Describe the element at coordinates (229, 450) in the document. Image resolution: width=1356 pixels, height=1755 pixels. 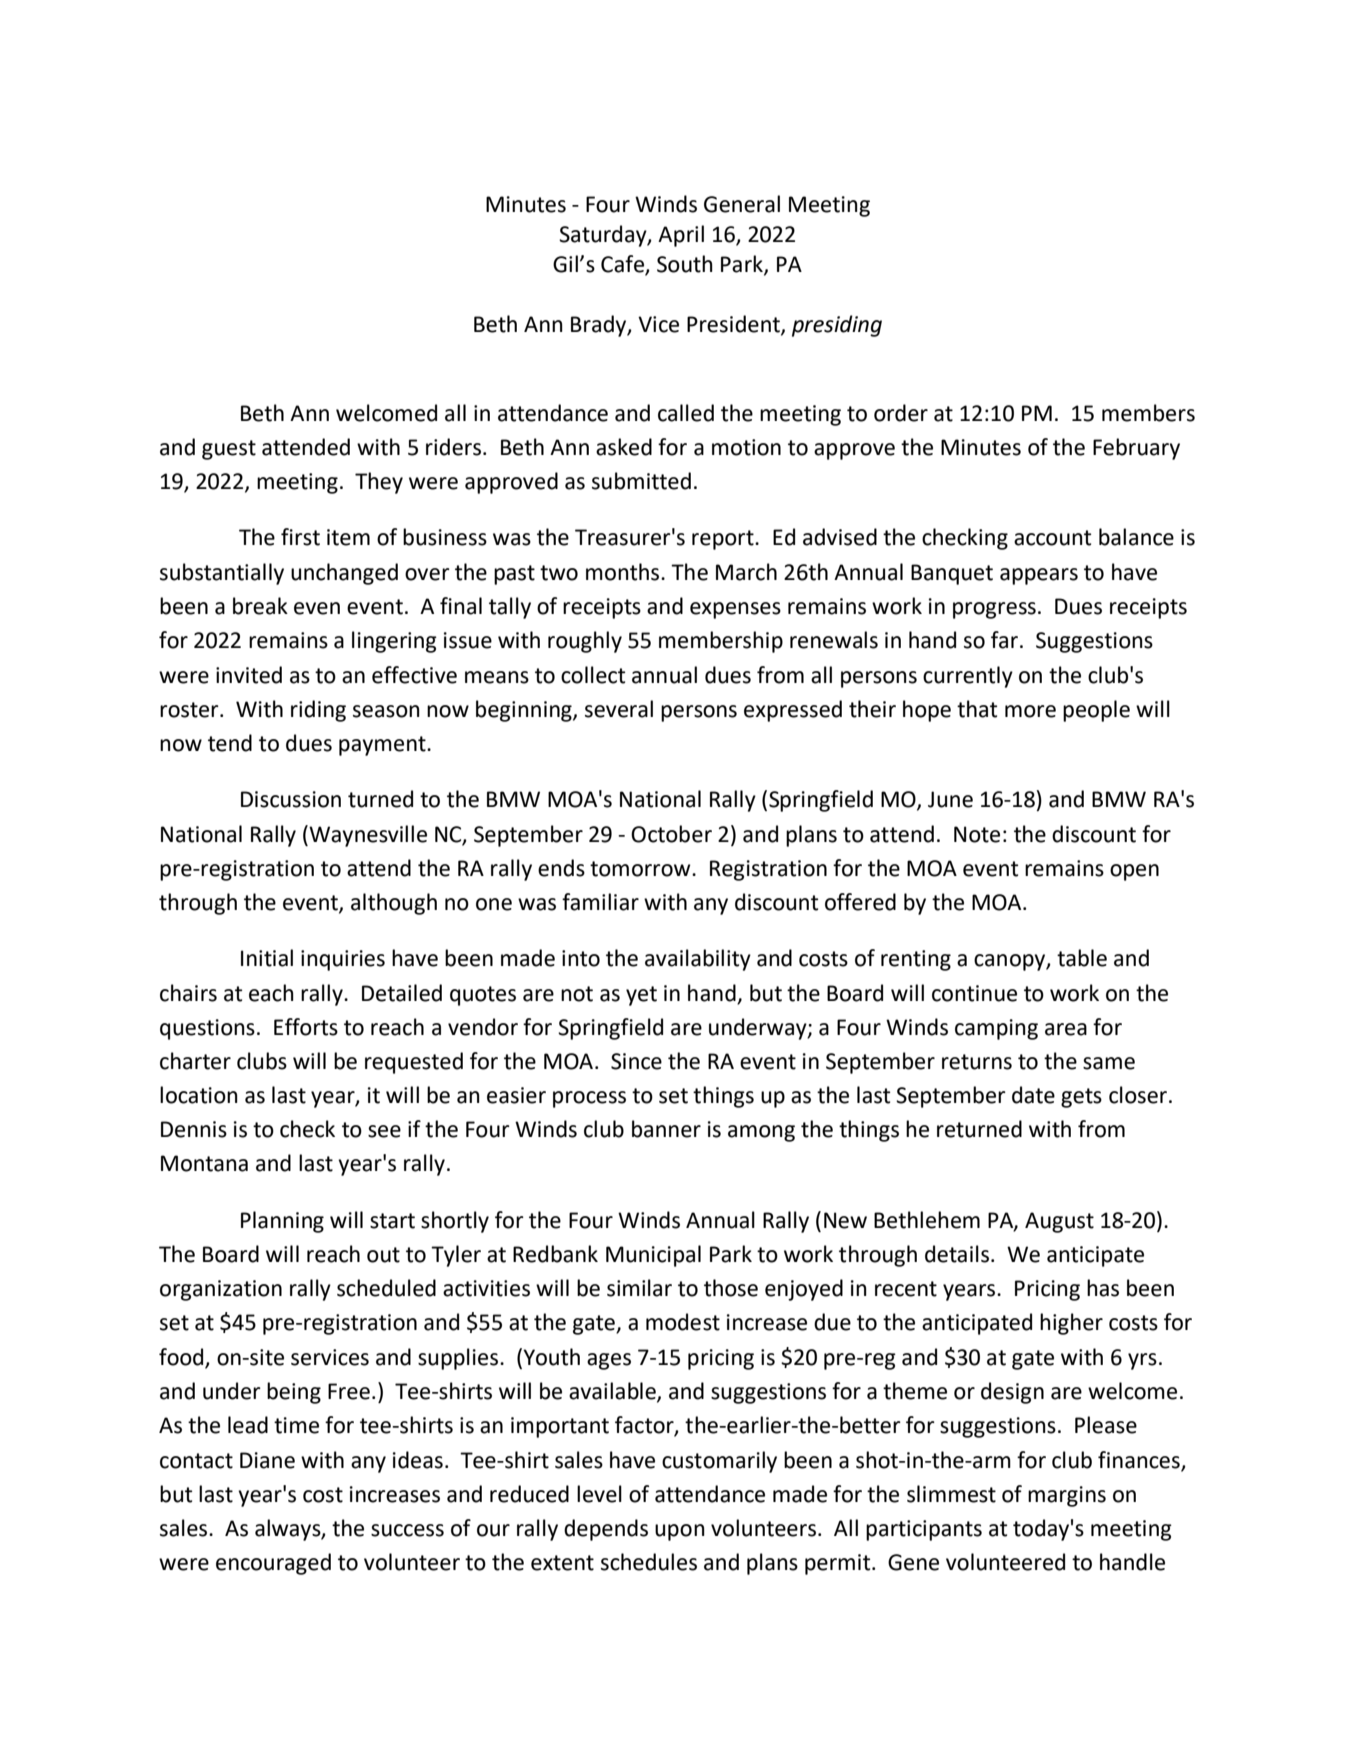
I see `guest` at that location.
